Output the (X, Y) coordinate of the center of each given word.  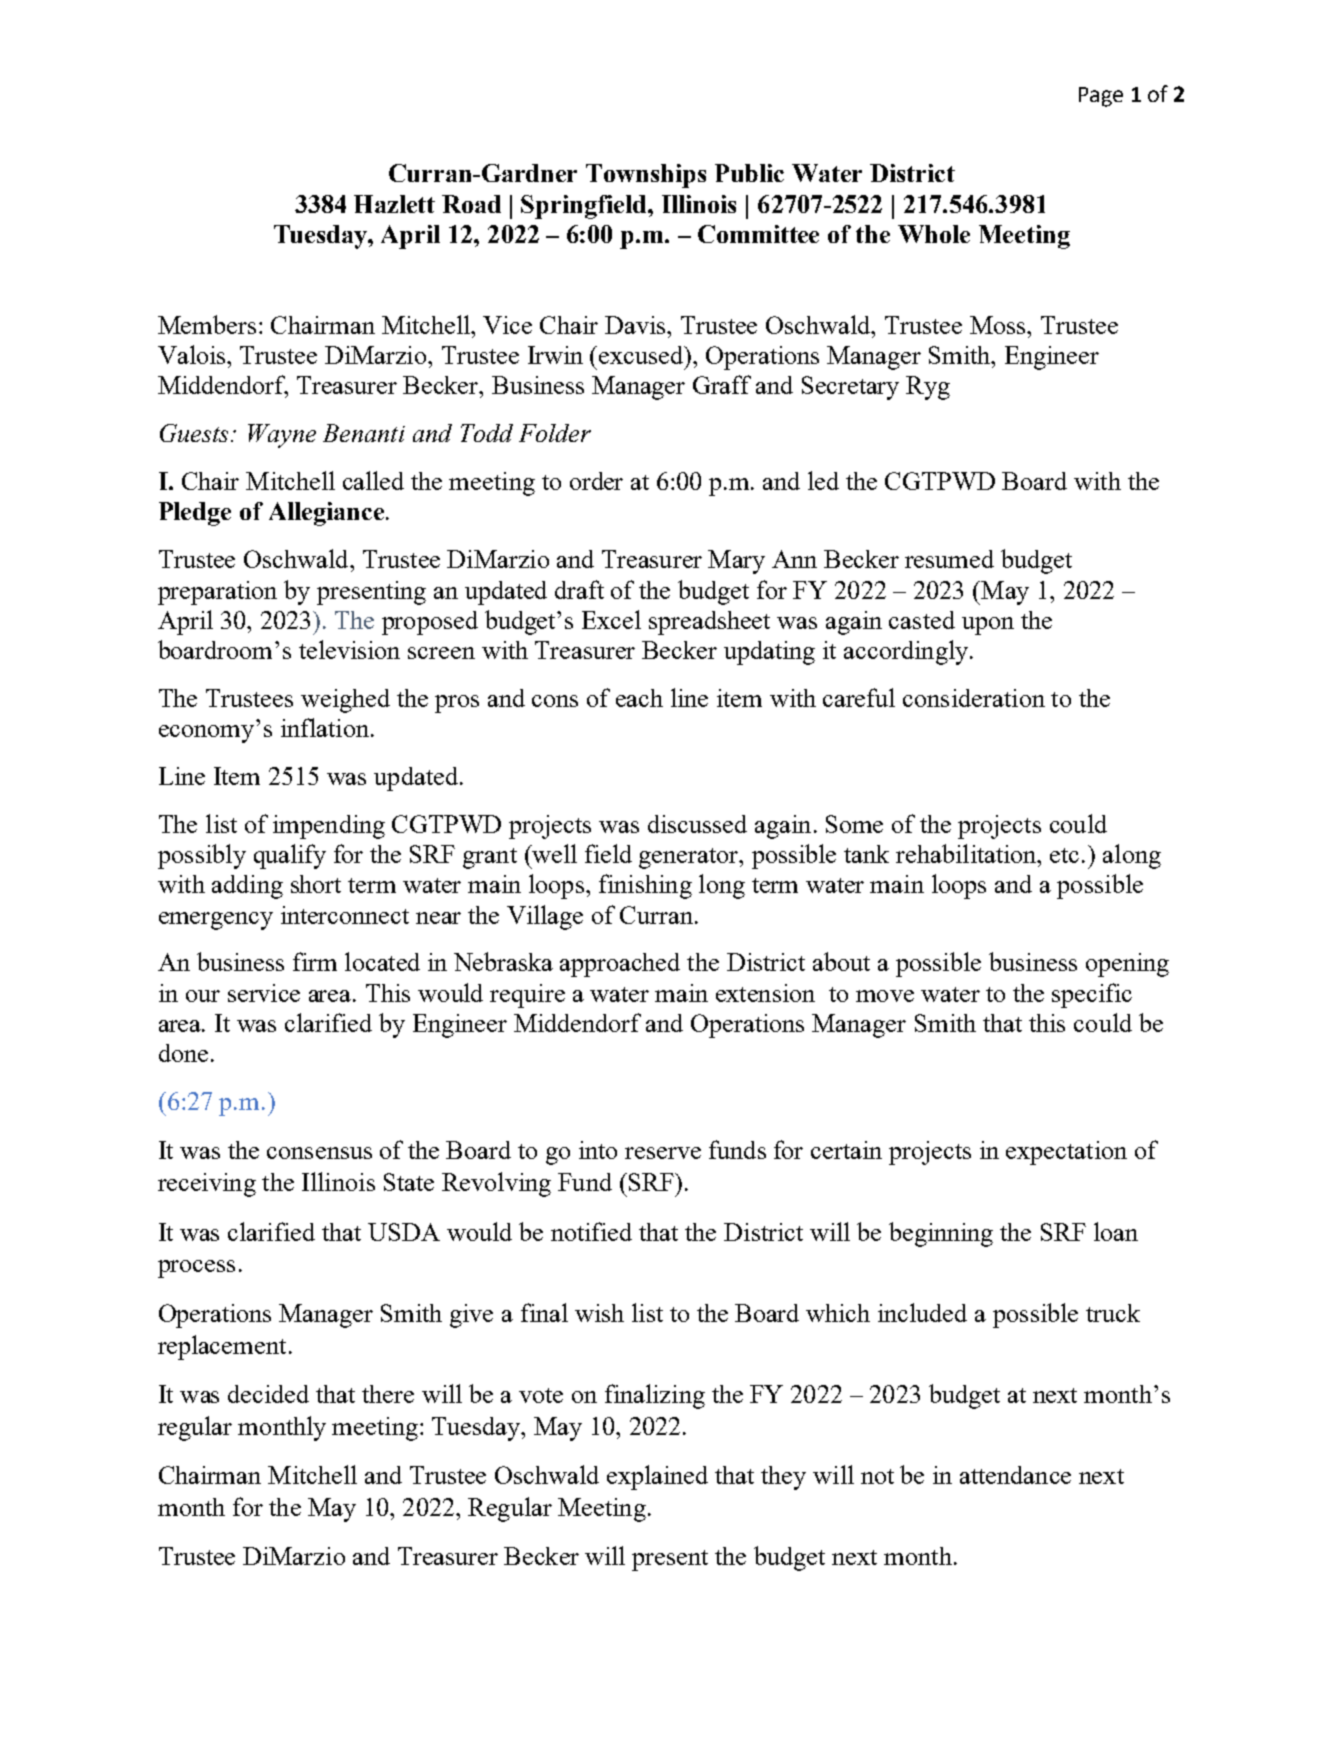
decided (268, 1394)
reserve (663, 1153)
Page (1101, 97)
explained (657, 1477)
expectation (1066, 1153)
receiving (207, 1185)
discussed (697, 824)
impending (329, 827)
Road (471, 204)
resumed (949, 559)
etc (1066, 855)
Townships (646, 176)
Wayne (282, 436)
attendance (1015, 1475)
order (596, 481)
